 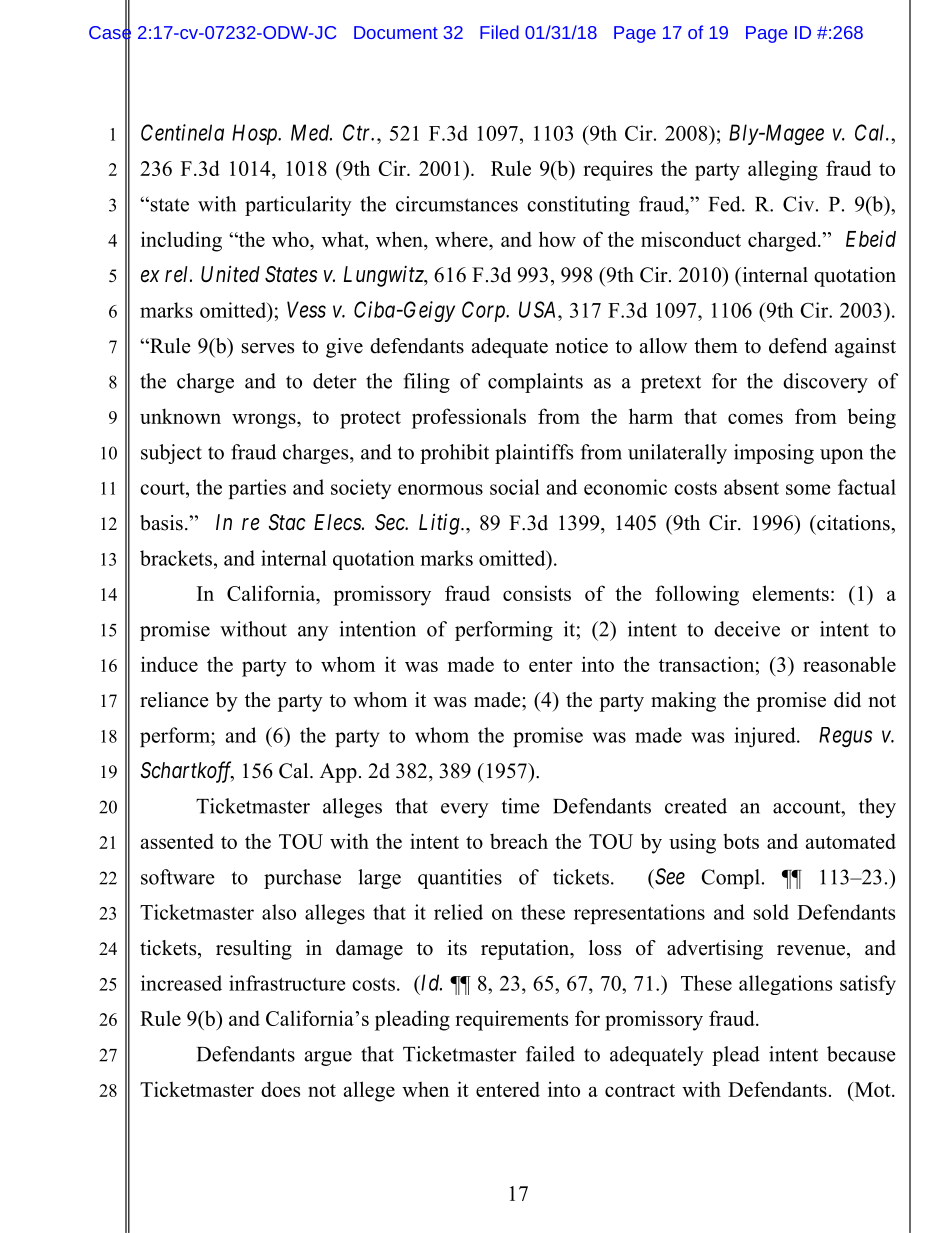 I want to click on alleging, so click(x=783, y=170).
